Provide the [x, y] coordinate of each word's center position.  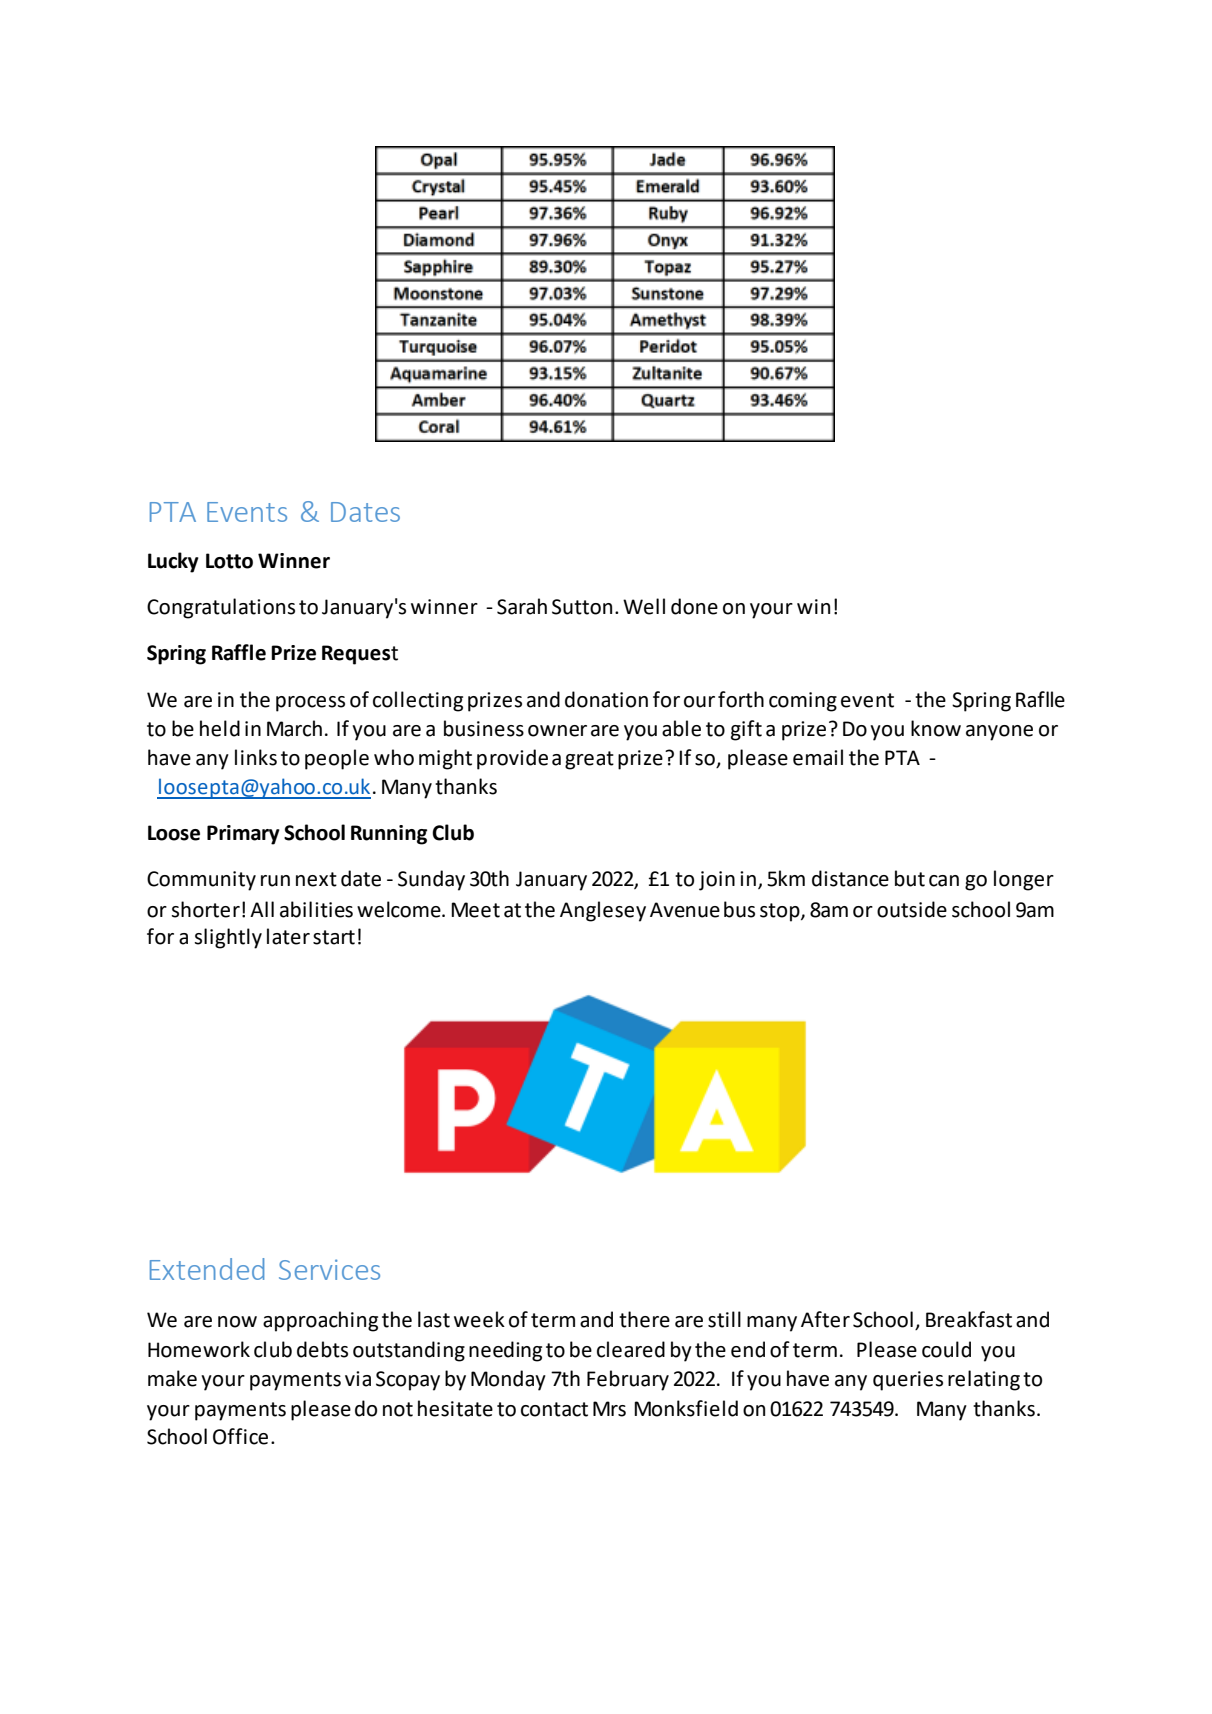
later [288, 936]
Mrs [609, 1409]
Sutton [582, 607]
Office [240, 1436]
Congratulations [221, 608]
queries [908, 1381]
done [694, 606]
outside [912, 909]
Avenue [685, 910]
